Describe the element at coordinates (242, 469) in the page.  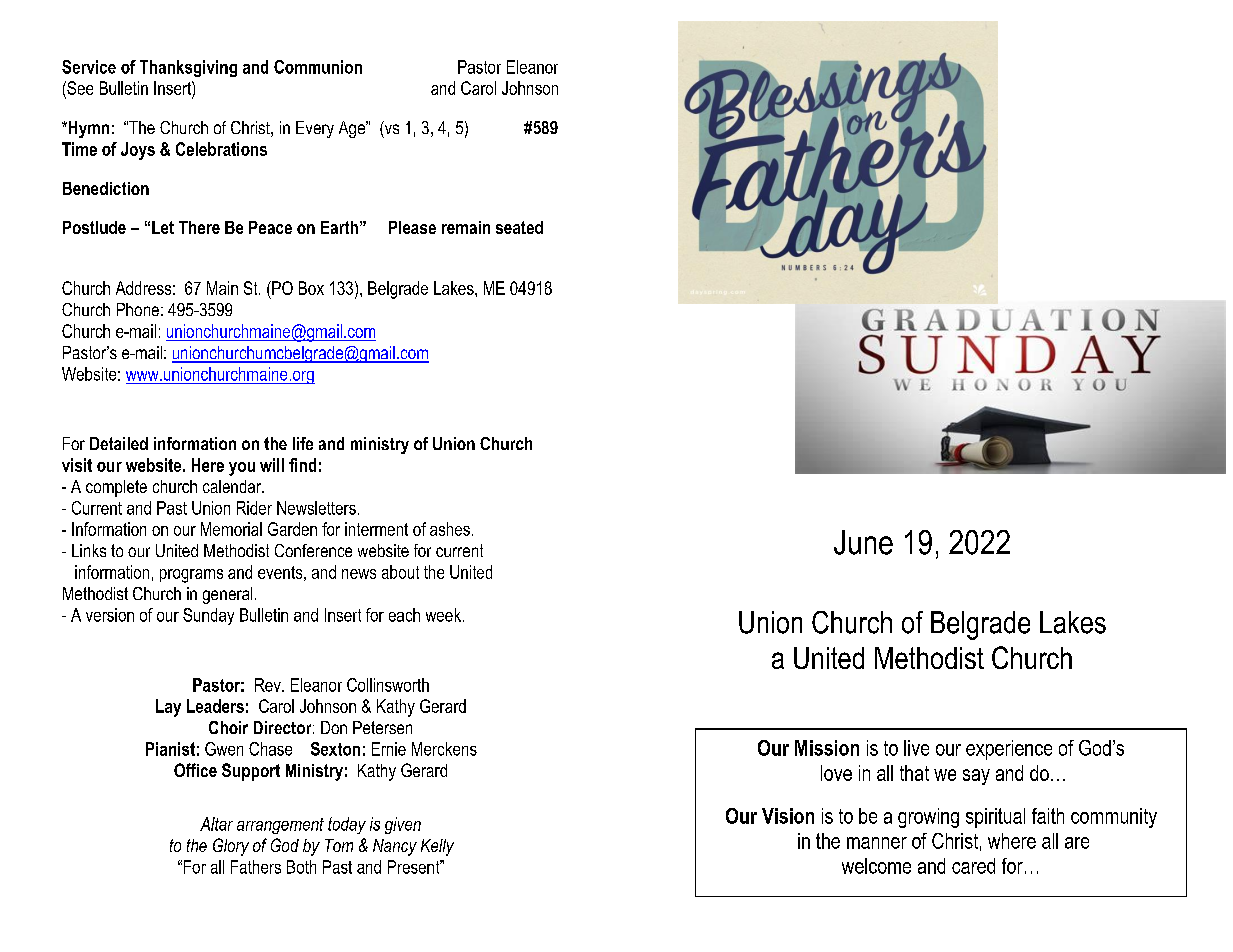
I see `you` at that location.
